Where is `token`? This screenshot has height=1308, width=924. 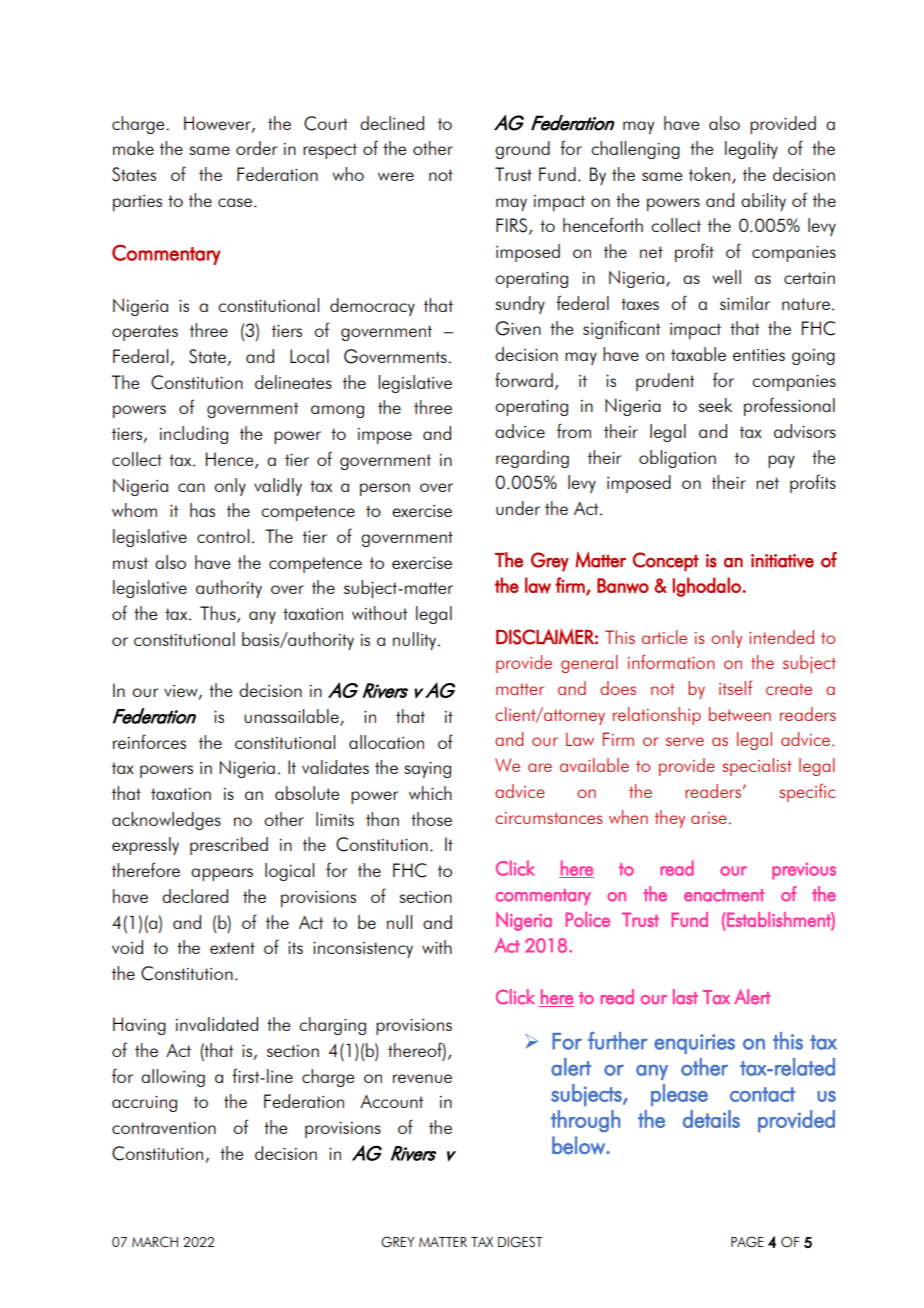 token is located at coordinates (711, 175).
